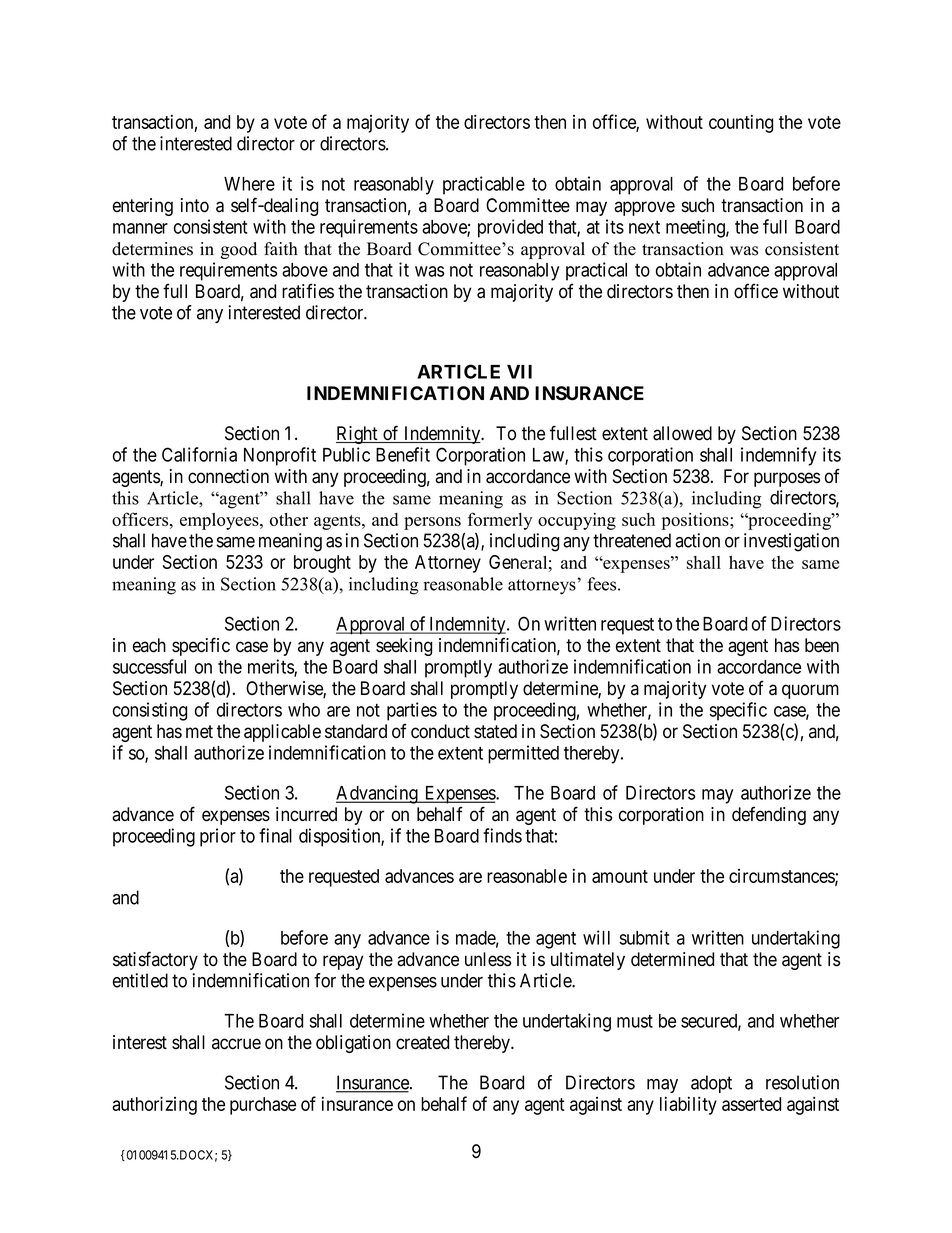  What do you see at coordinates (741, 123) in the page?
I see `counting` at bounding box center [741, 123].
